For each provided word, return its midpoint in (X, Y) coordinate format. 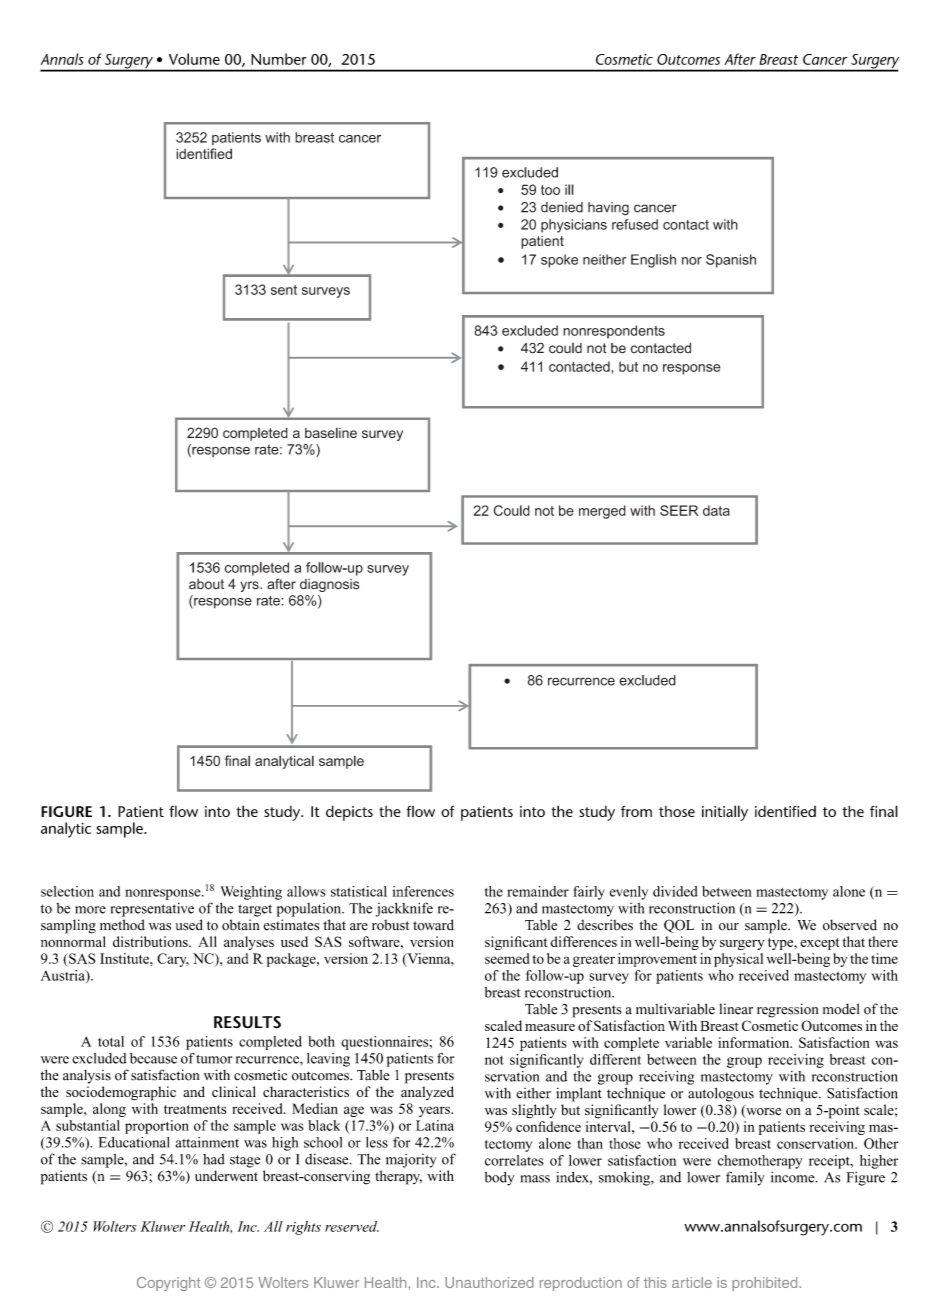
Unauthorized (489, 1282)
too (550, 190)
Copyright (168, 1284)
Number (279, 59)
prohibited (766, 1284)
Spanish (731, 261)
